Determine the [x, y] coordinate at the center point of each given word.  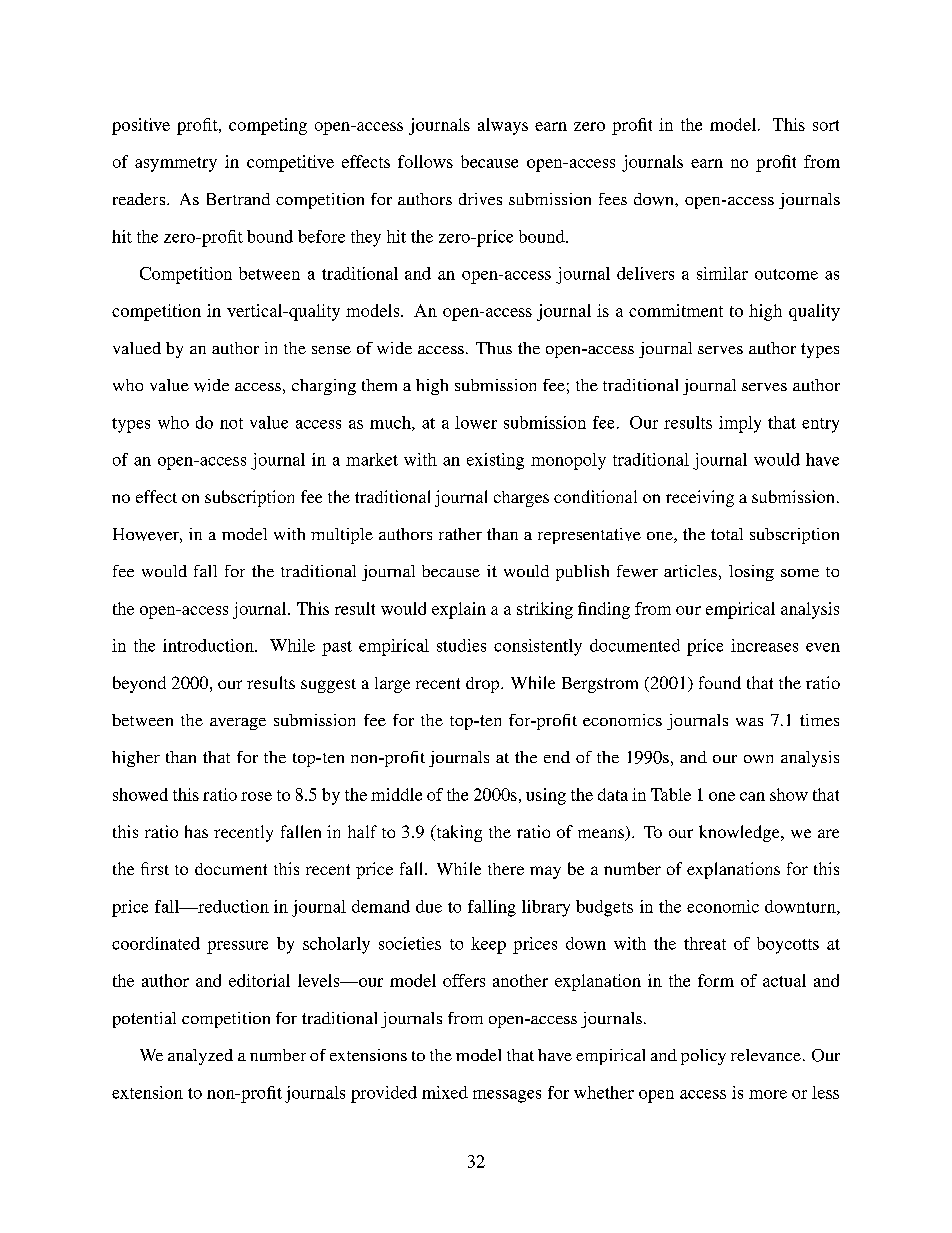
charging [324, 387]
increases [764, 645]
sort [826, 125]
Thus [494, 348]
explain [459, 610]
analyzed [200, 1057]
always [503, 126]
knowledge [740, 833]
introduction [209, 645]
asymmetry [176, 164]
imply [740, 424]
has [196, 831]
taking [458, 833]
